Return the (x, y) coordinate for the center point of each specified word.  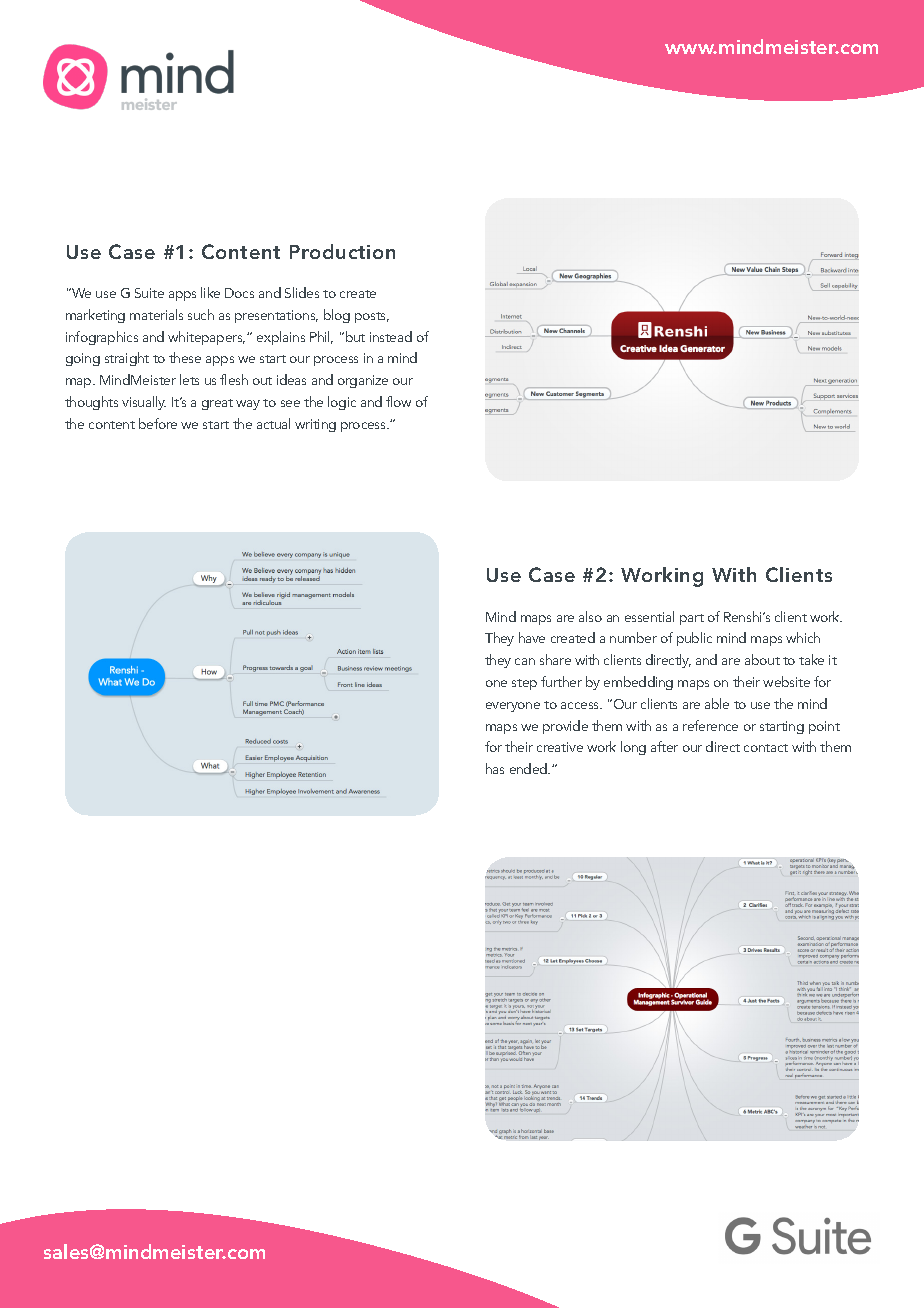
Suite (149, 293)
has (495, 768)
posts (372, 317)
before (158, 423)
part (692, 619)
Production (342, 251)
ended (530, 768)
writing (315, 425)
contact (766, 748)
